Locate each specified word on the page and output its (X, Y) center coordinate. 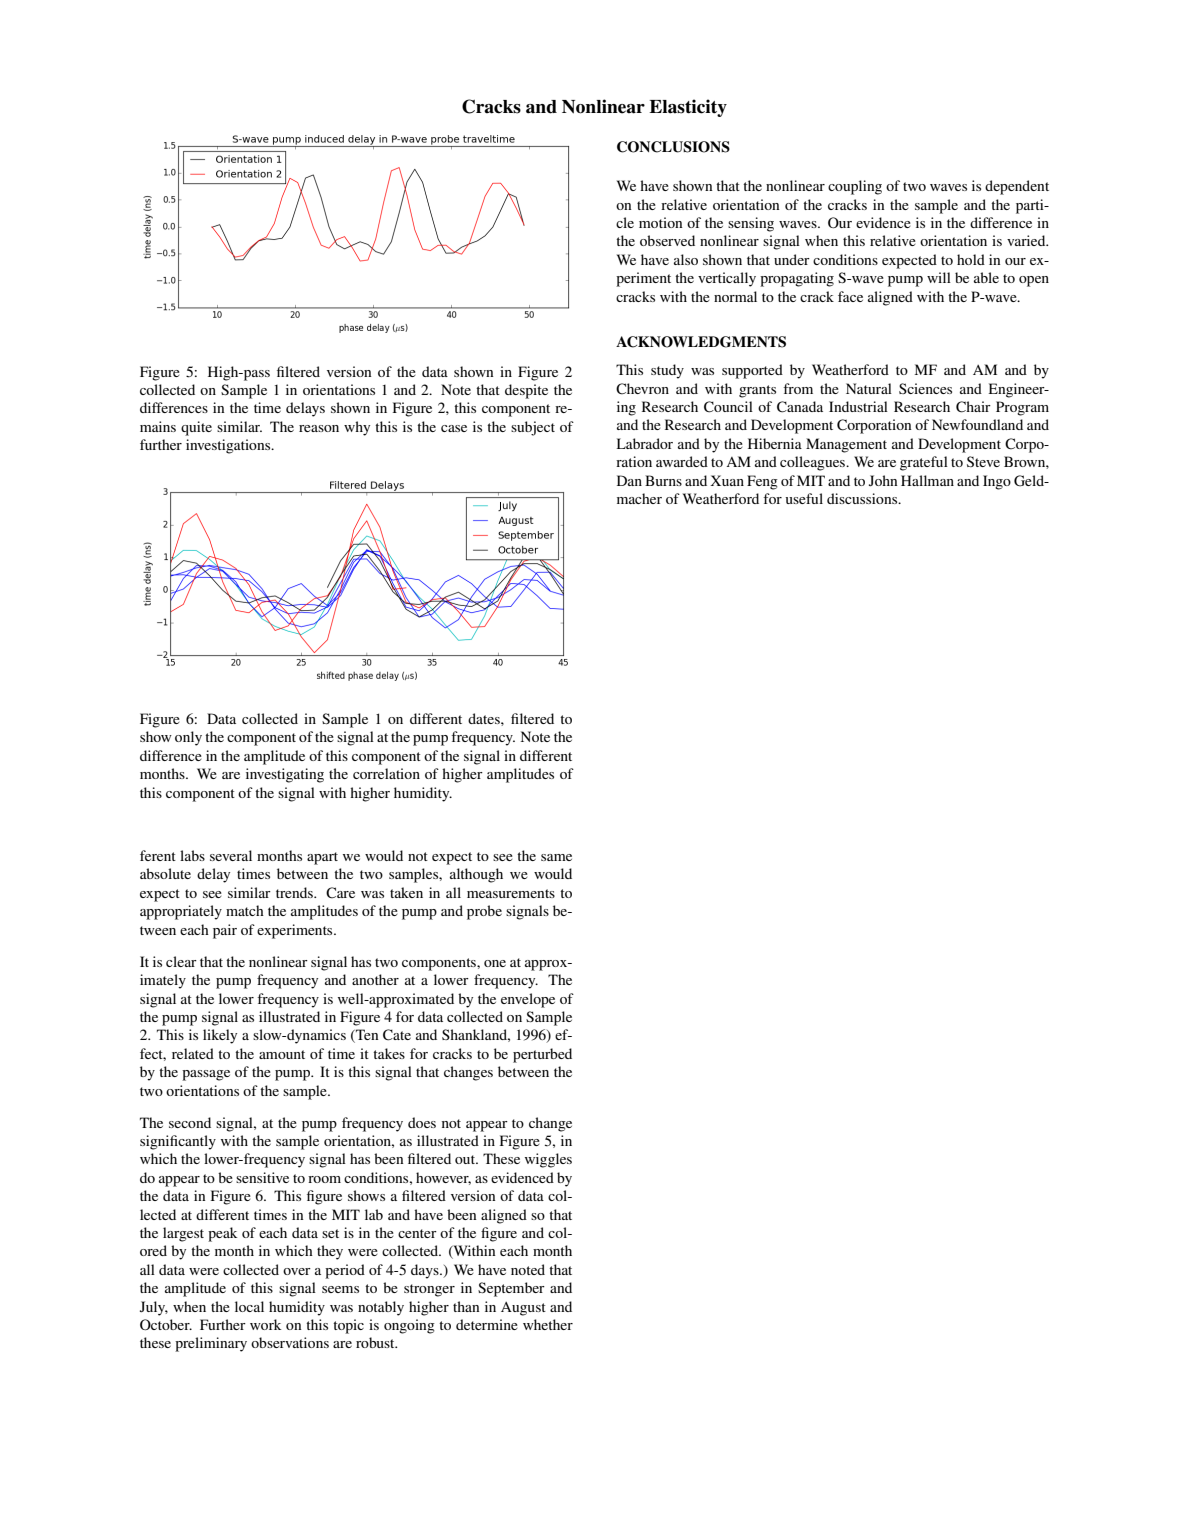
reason (319, 428)
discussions (863, 498)
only (188, 738)
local (249, 1306)
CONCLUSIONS (673, 147)
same (556, 857)
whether (548, 1324)
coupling (855, 187)
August (523, 1309)
